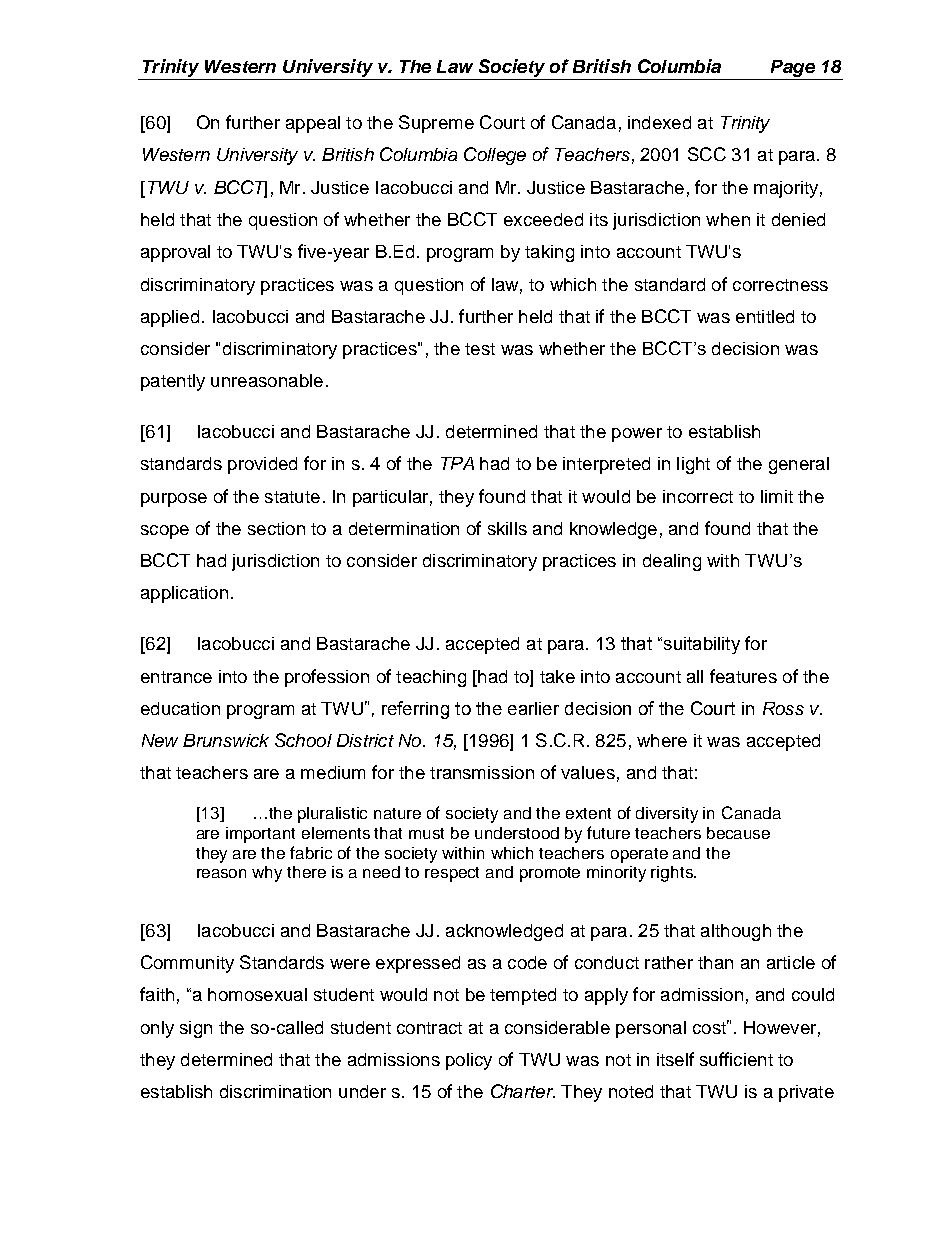 The width and height of the document is (952, 1233). What do you see at coordinates (260, 835) in the document?
I see `important` at bounding box center [260, 835].
